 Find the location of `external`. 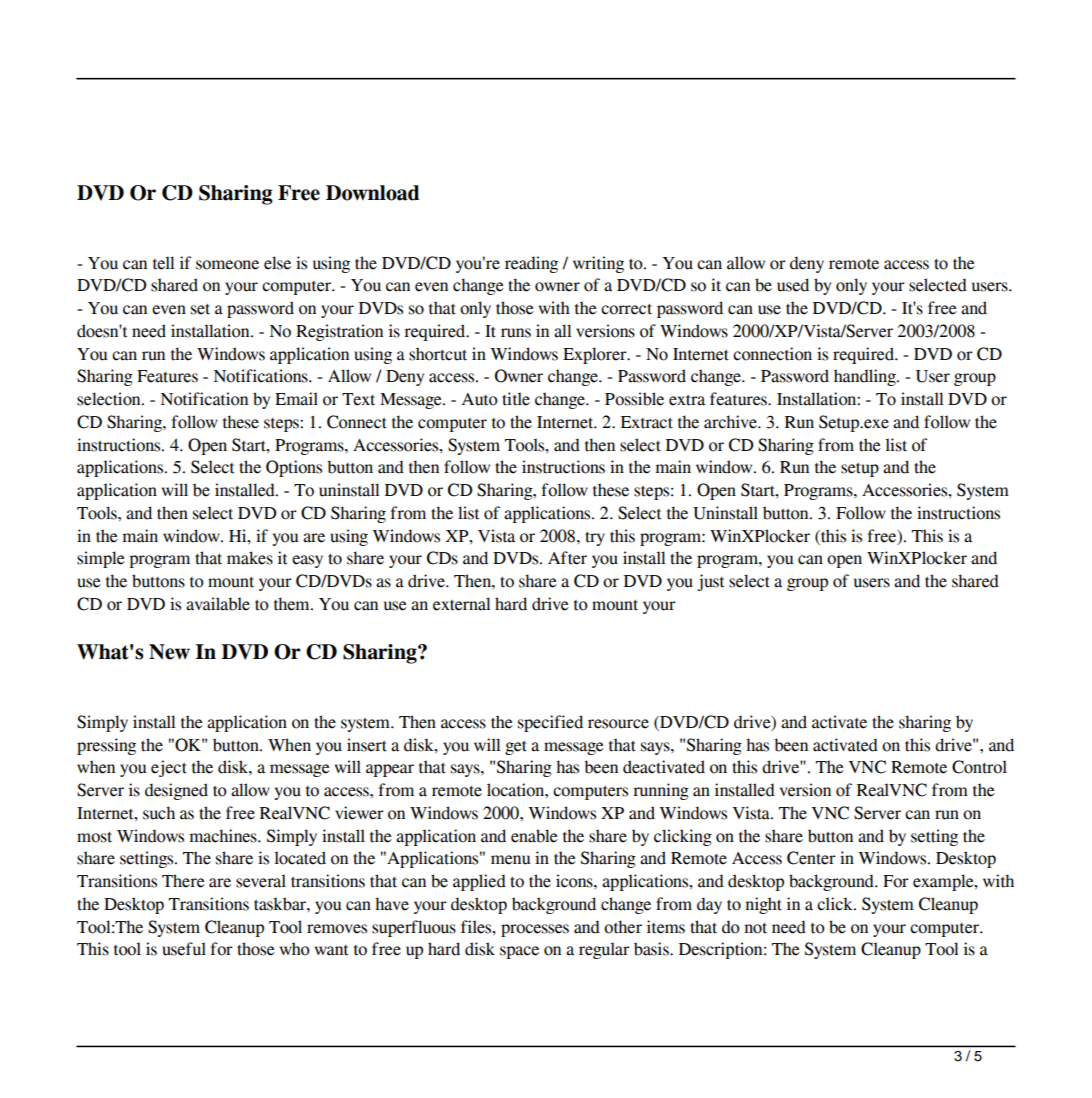

external is located at coordinates (461, 604).
